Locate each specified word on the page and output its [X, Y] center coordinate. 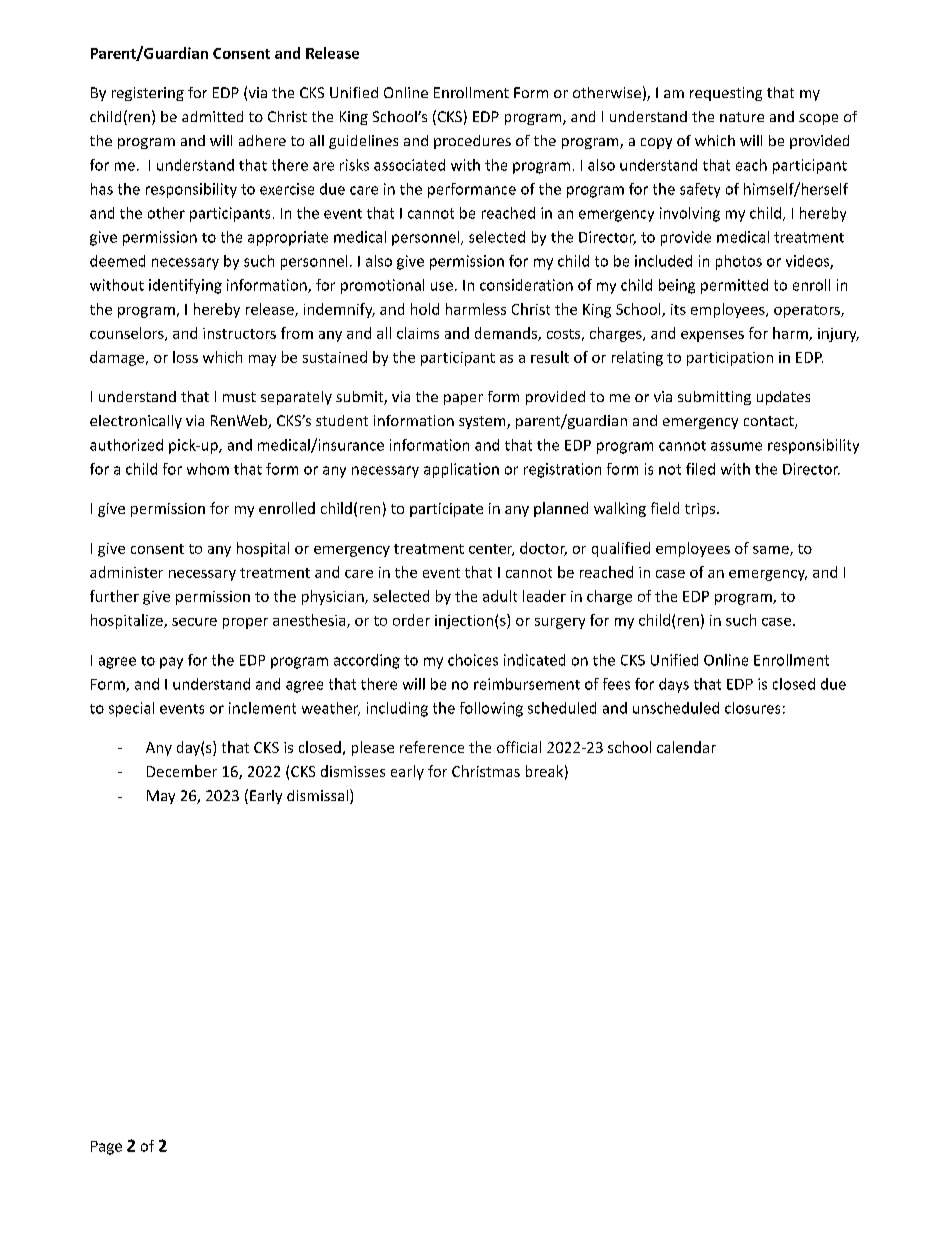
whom [208, 469]
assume [736, 446]
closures [752, 708]
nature [742, 117]
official [519, 747]
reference [432, 747]
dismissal [317, 795]
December [182, 771]
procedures [472, 142]
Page [106, 1148]
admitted [212, 116]
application [461, 470]
